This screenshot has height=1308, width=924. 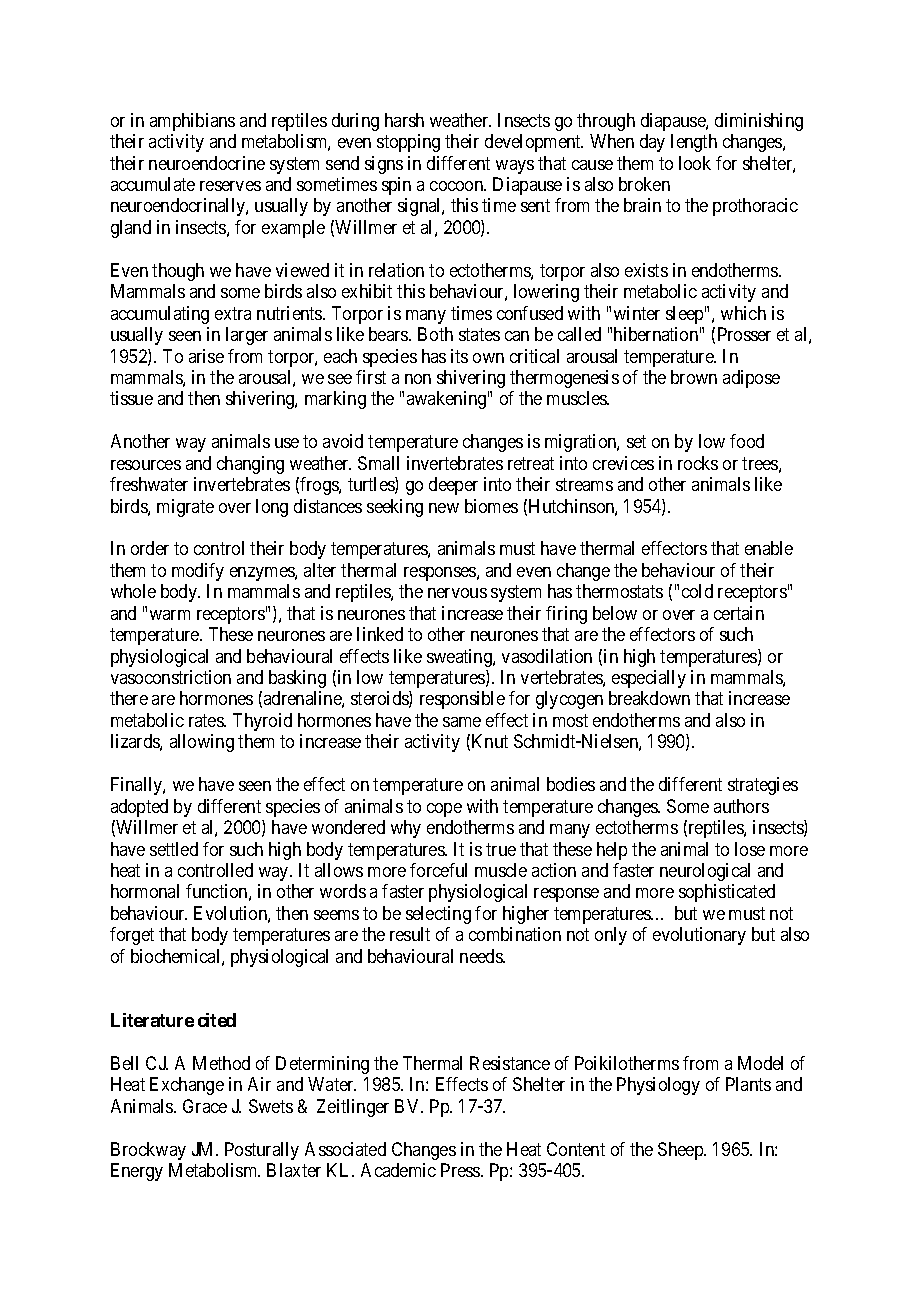 I want to click on rocks, so click(x=698, y=463).
